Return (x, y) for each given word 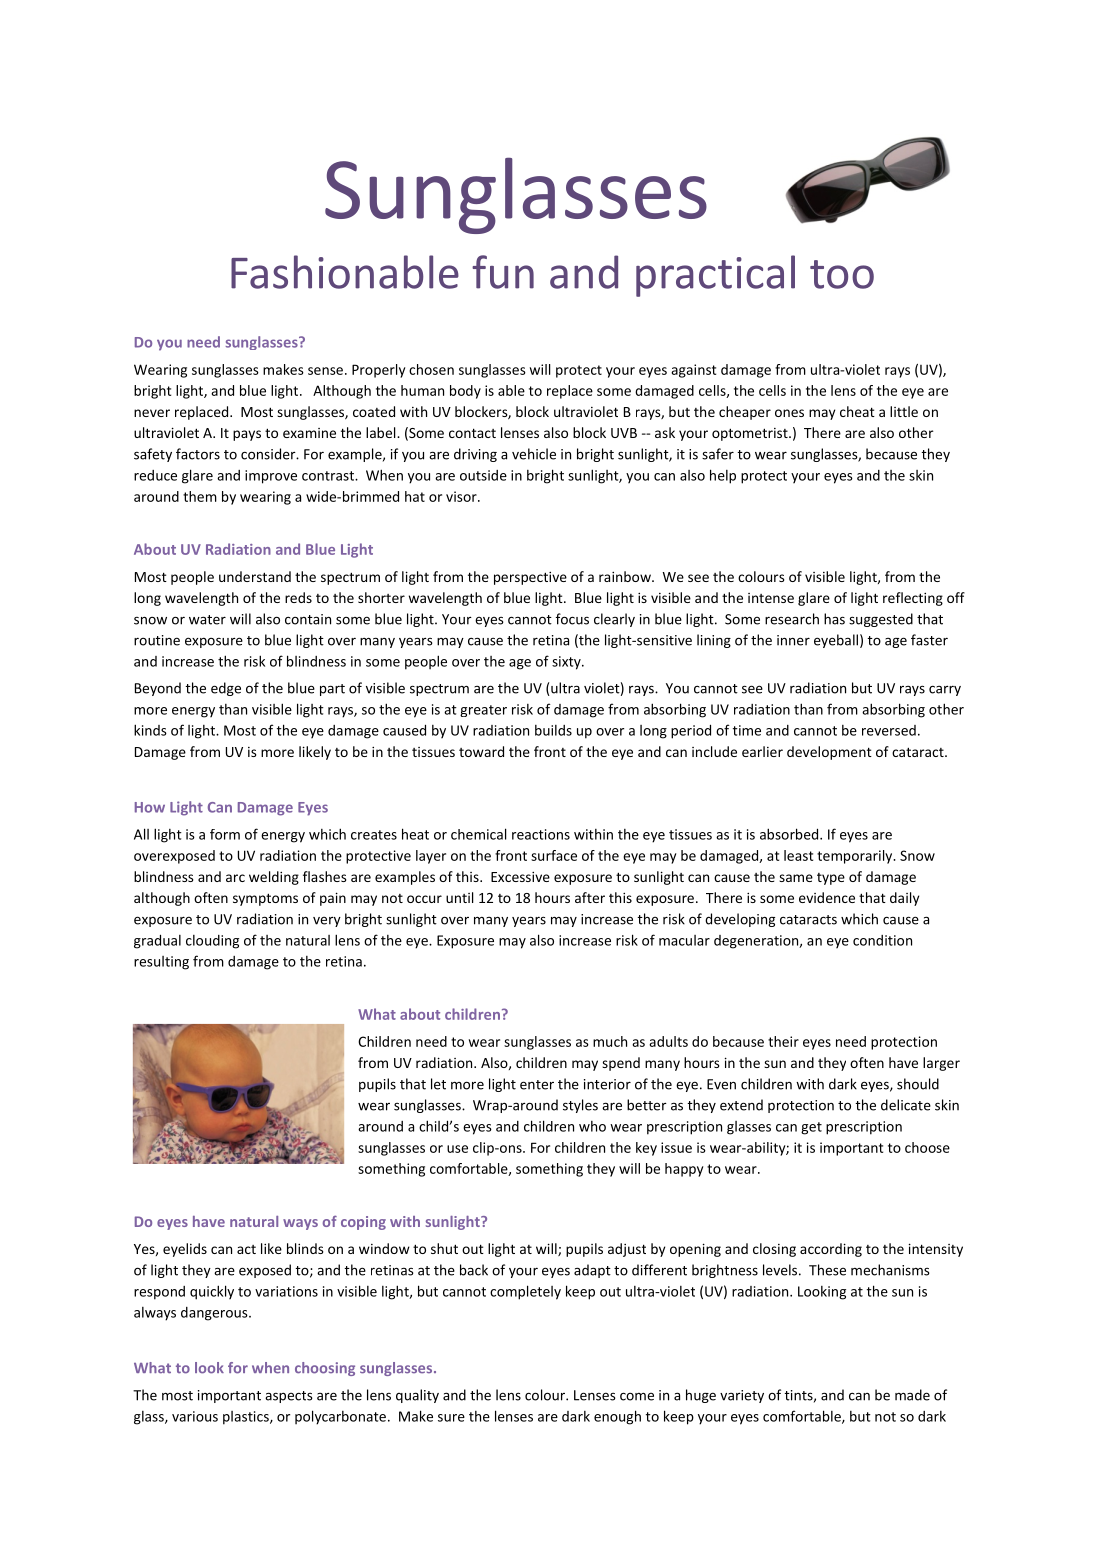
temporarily (856, 857)
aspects (289, 1397)
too (842, 274)
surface (554, 855)
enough (617, 1417)
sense (325, 371)
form (225, 834)
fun (503, 272)
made (912, 1395)
